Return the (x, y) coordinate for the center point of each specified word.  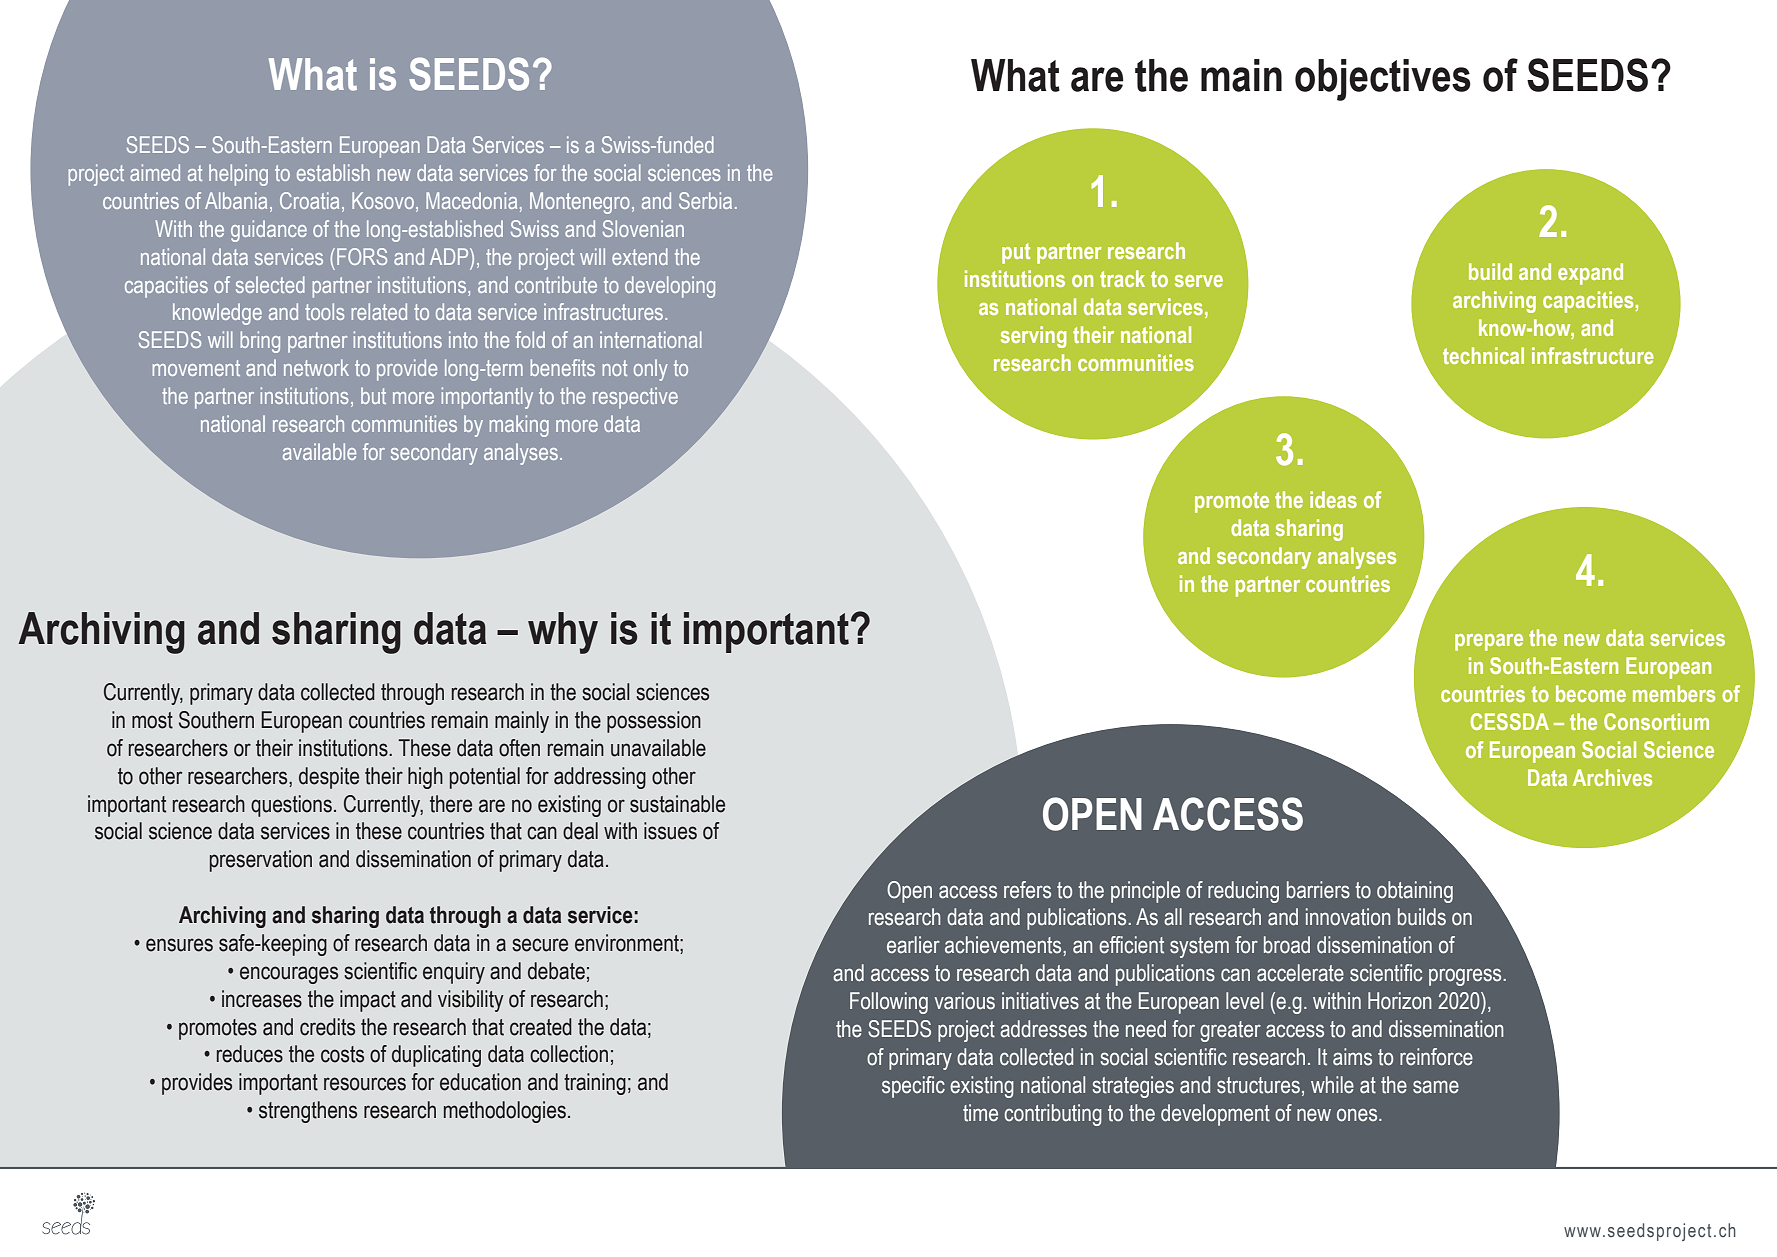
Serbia (705, 200)
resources (365, 1084)
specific (913, 1087)
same (1436, 1087)
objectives (1383, 80)
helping (238, 175)
